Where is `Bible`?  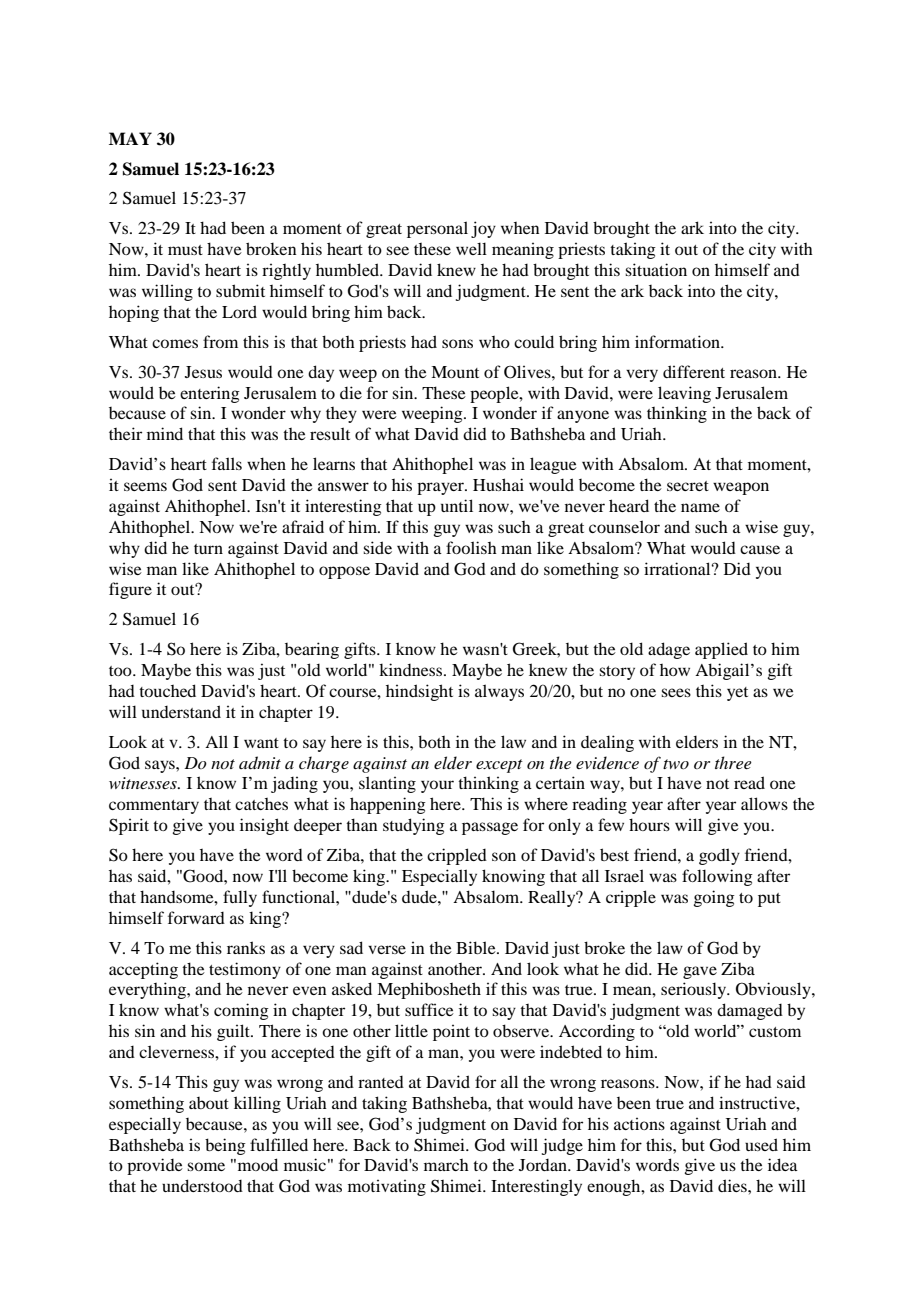
Bible is located at coordinates (477, 947).
